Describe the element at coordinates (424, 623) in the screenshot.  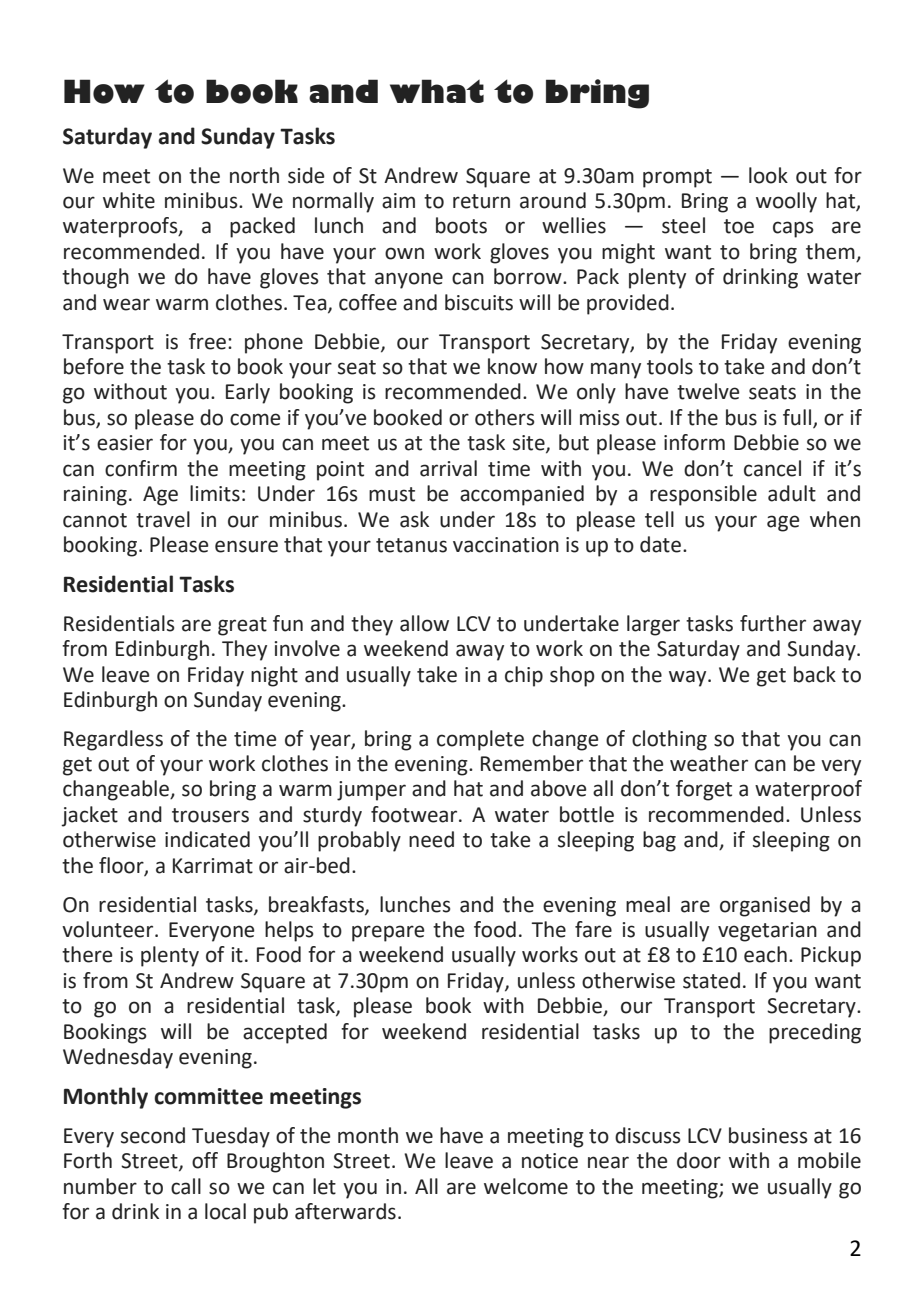
I see `allow` at that location.
